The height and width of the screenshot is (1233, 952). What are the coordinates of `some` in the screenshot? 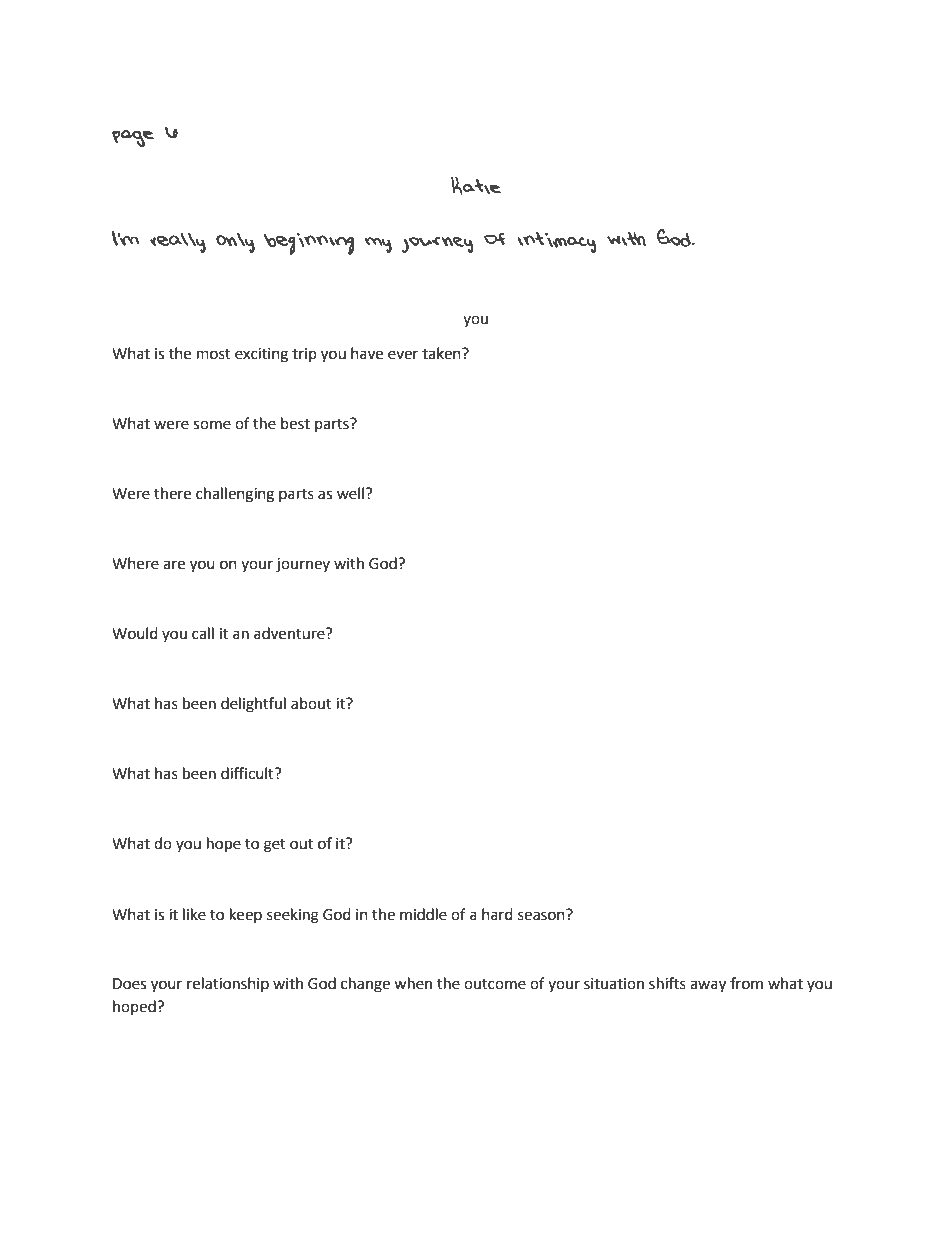 It's located at (212, 425).
